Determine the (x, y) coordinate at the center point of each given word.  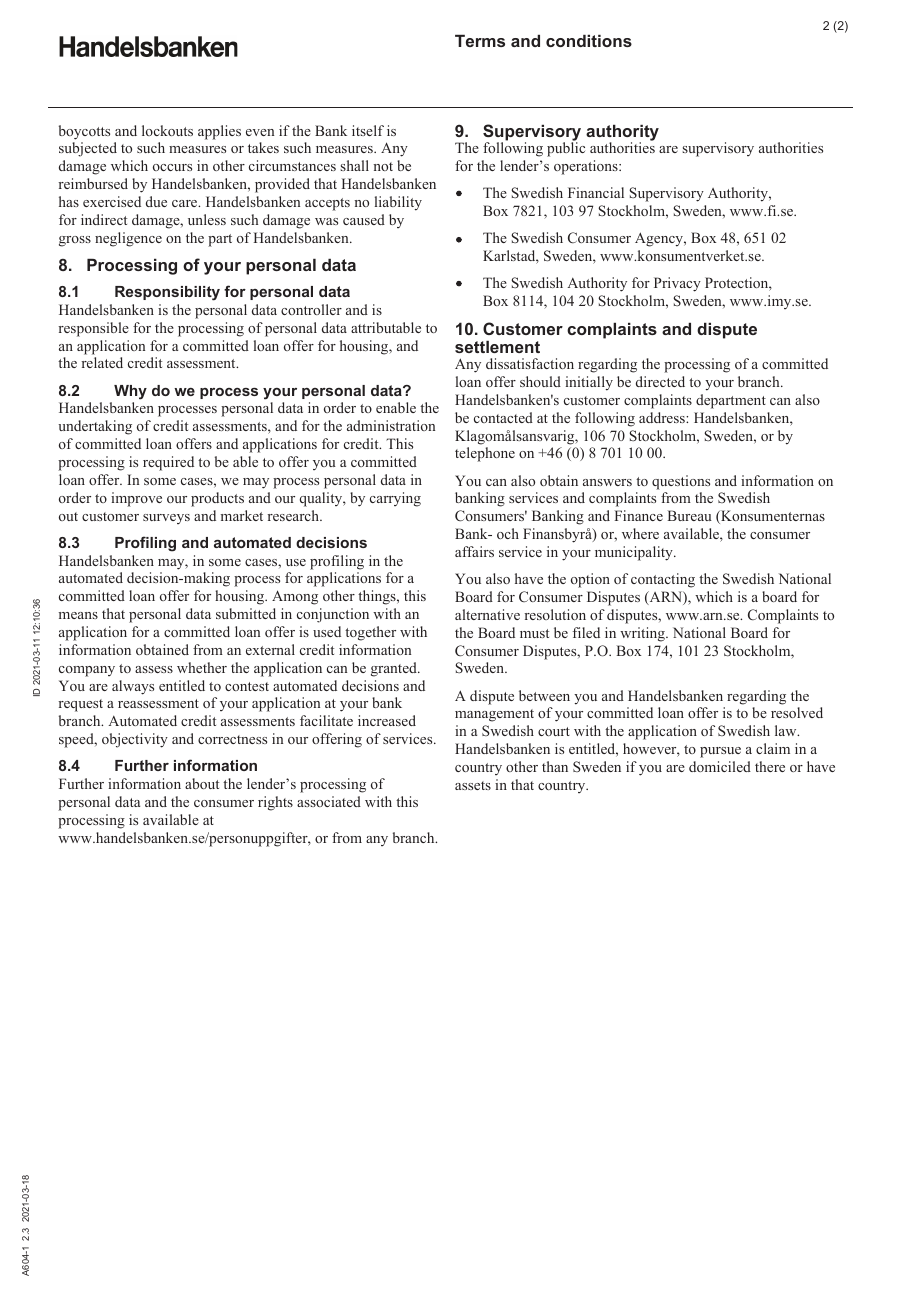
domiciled (720, 766)
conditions (589, 40)
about (202, 783)
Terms (480, 40)
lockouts (167, 130)
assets (473, 785)
